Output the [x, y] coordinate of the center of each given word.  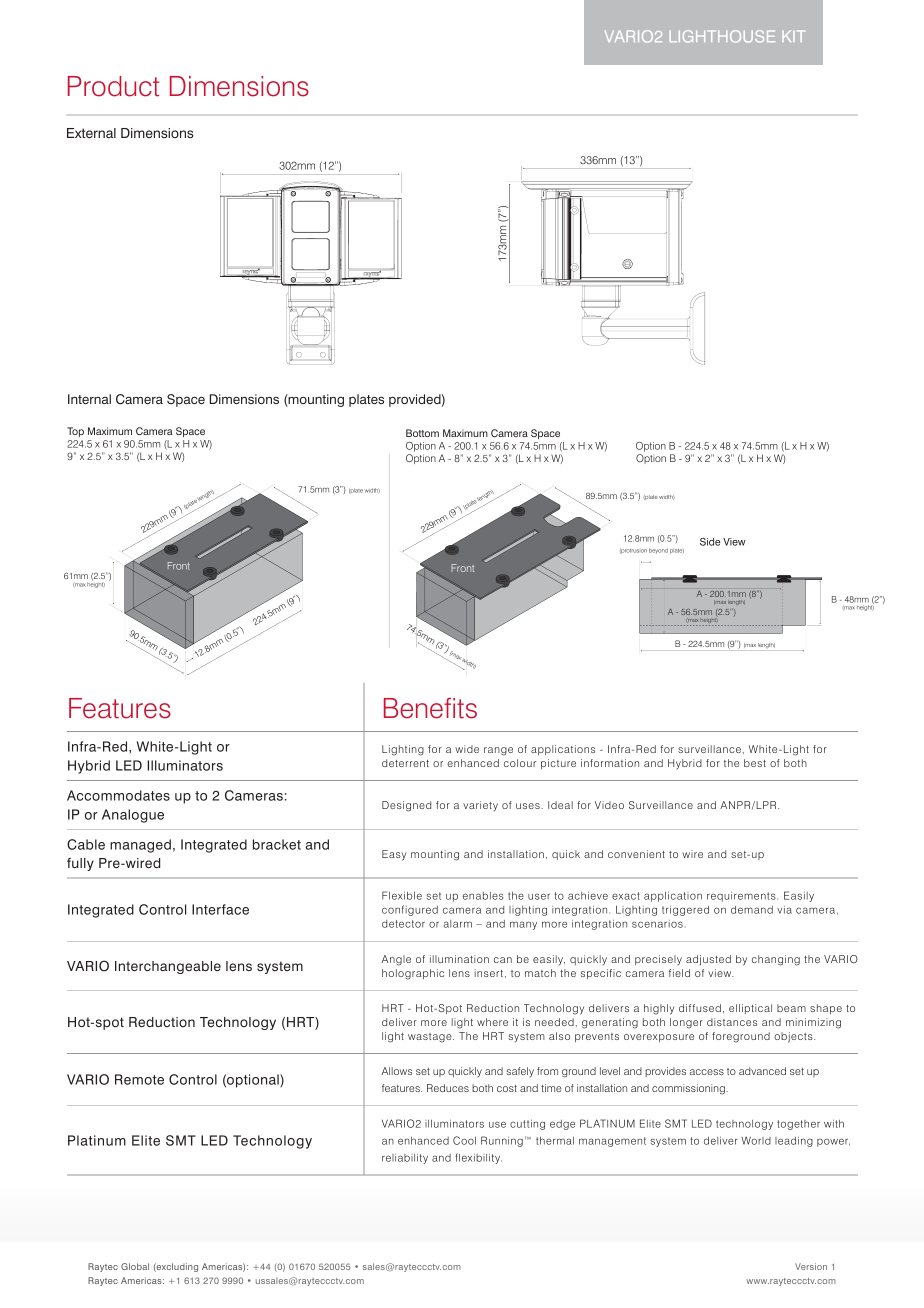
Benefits [430, 708]
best [755, 763]
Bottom [422, 433]
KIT [793, 36]
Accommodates [118, 795]
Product [113, 86]
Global [135, 1266]
